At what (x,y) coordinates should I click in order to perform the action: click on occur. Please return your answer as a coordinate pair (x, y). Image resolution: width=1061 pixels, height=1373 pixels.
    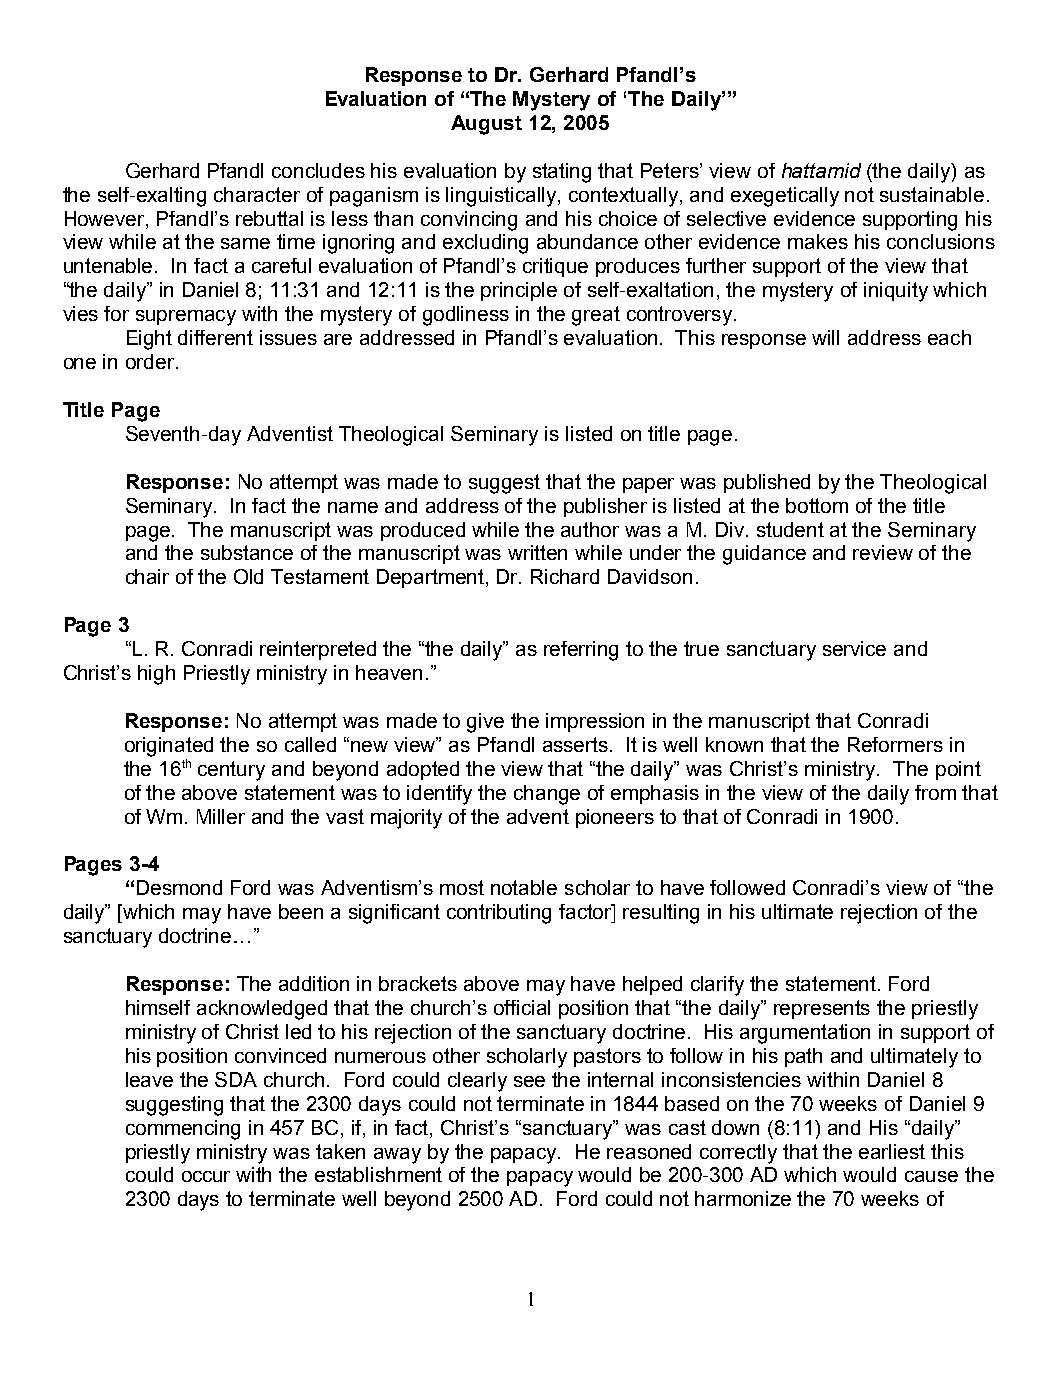
    Looking at the image, I should click on (206, 1176).
